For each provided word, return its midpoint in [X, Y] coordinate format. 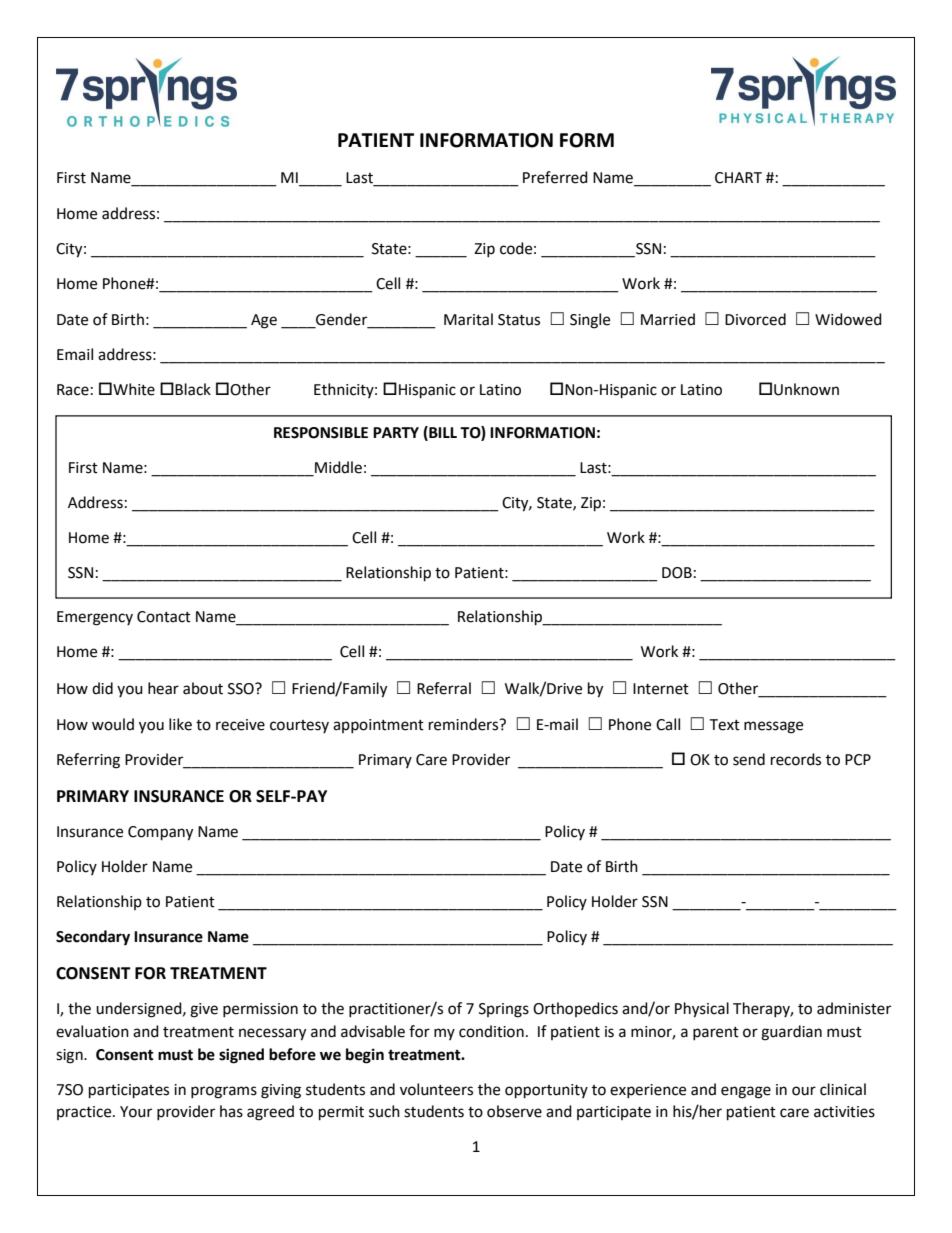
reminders [465, 724]
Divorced [755, 319]
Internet [661, 689]
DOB [677, 573]
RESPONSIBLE [321, 433]
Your [136, 1112]
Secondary [93, 938]
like [180, 724]
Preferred [555, 177]
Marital [468, 319]
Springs [504, 1010]
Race [73, 390]
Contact [164, 617]
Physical [702, 1010]
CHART [738, 178]
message [773, 727]
